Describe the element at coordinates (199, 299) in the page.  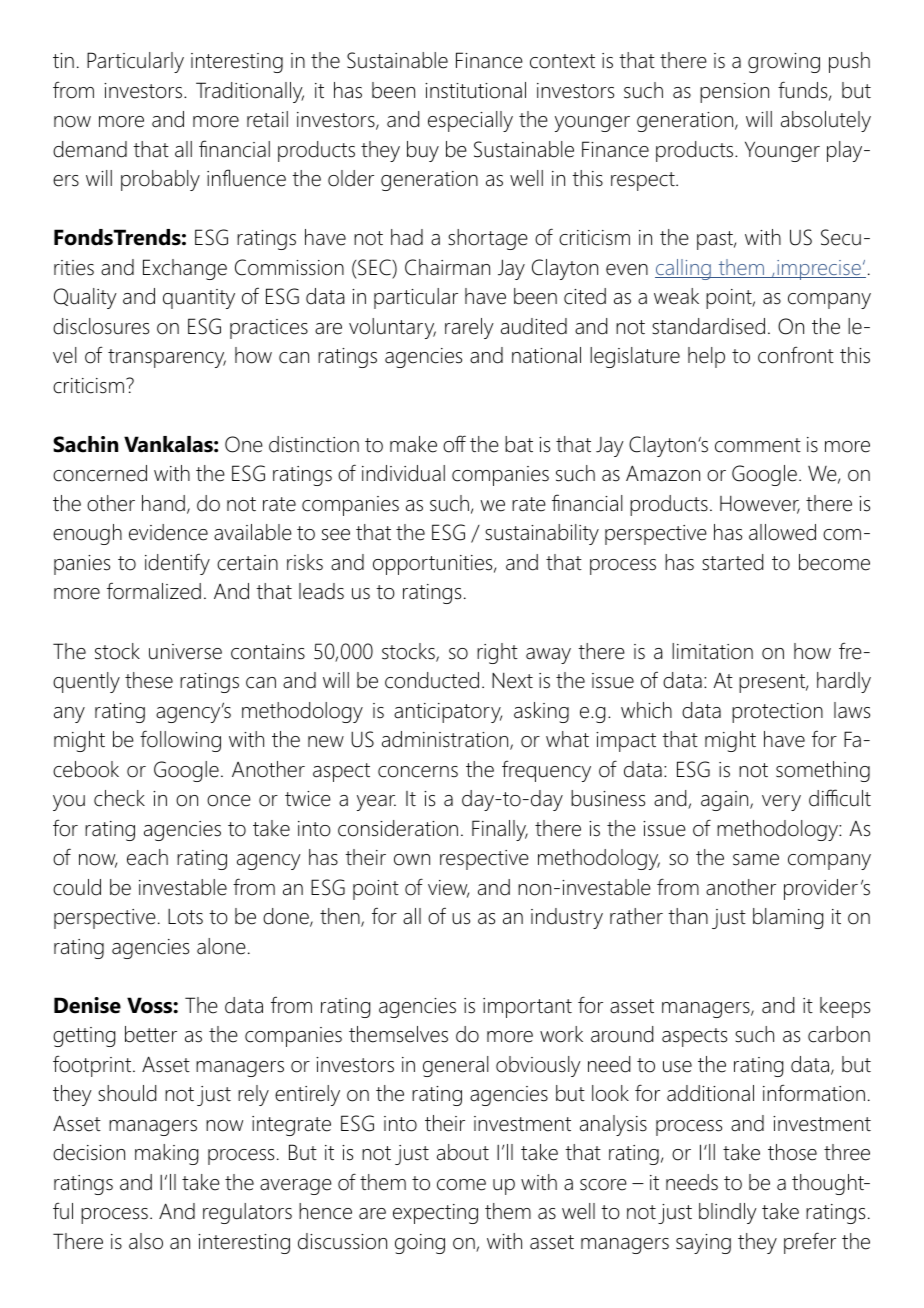
I see `quantity` at that location.
